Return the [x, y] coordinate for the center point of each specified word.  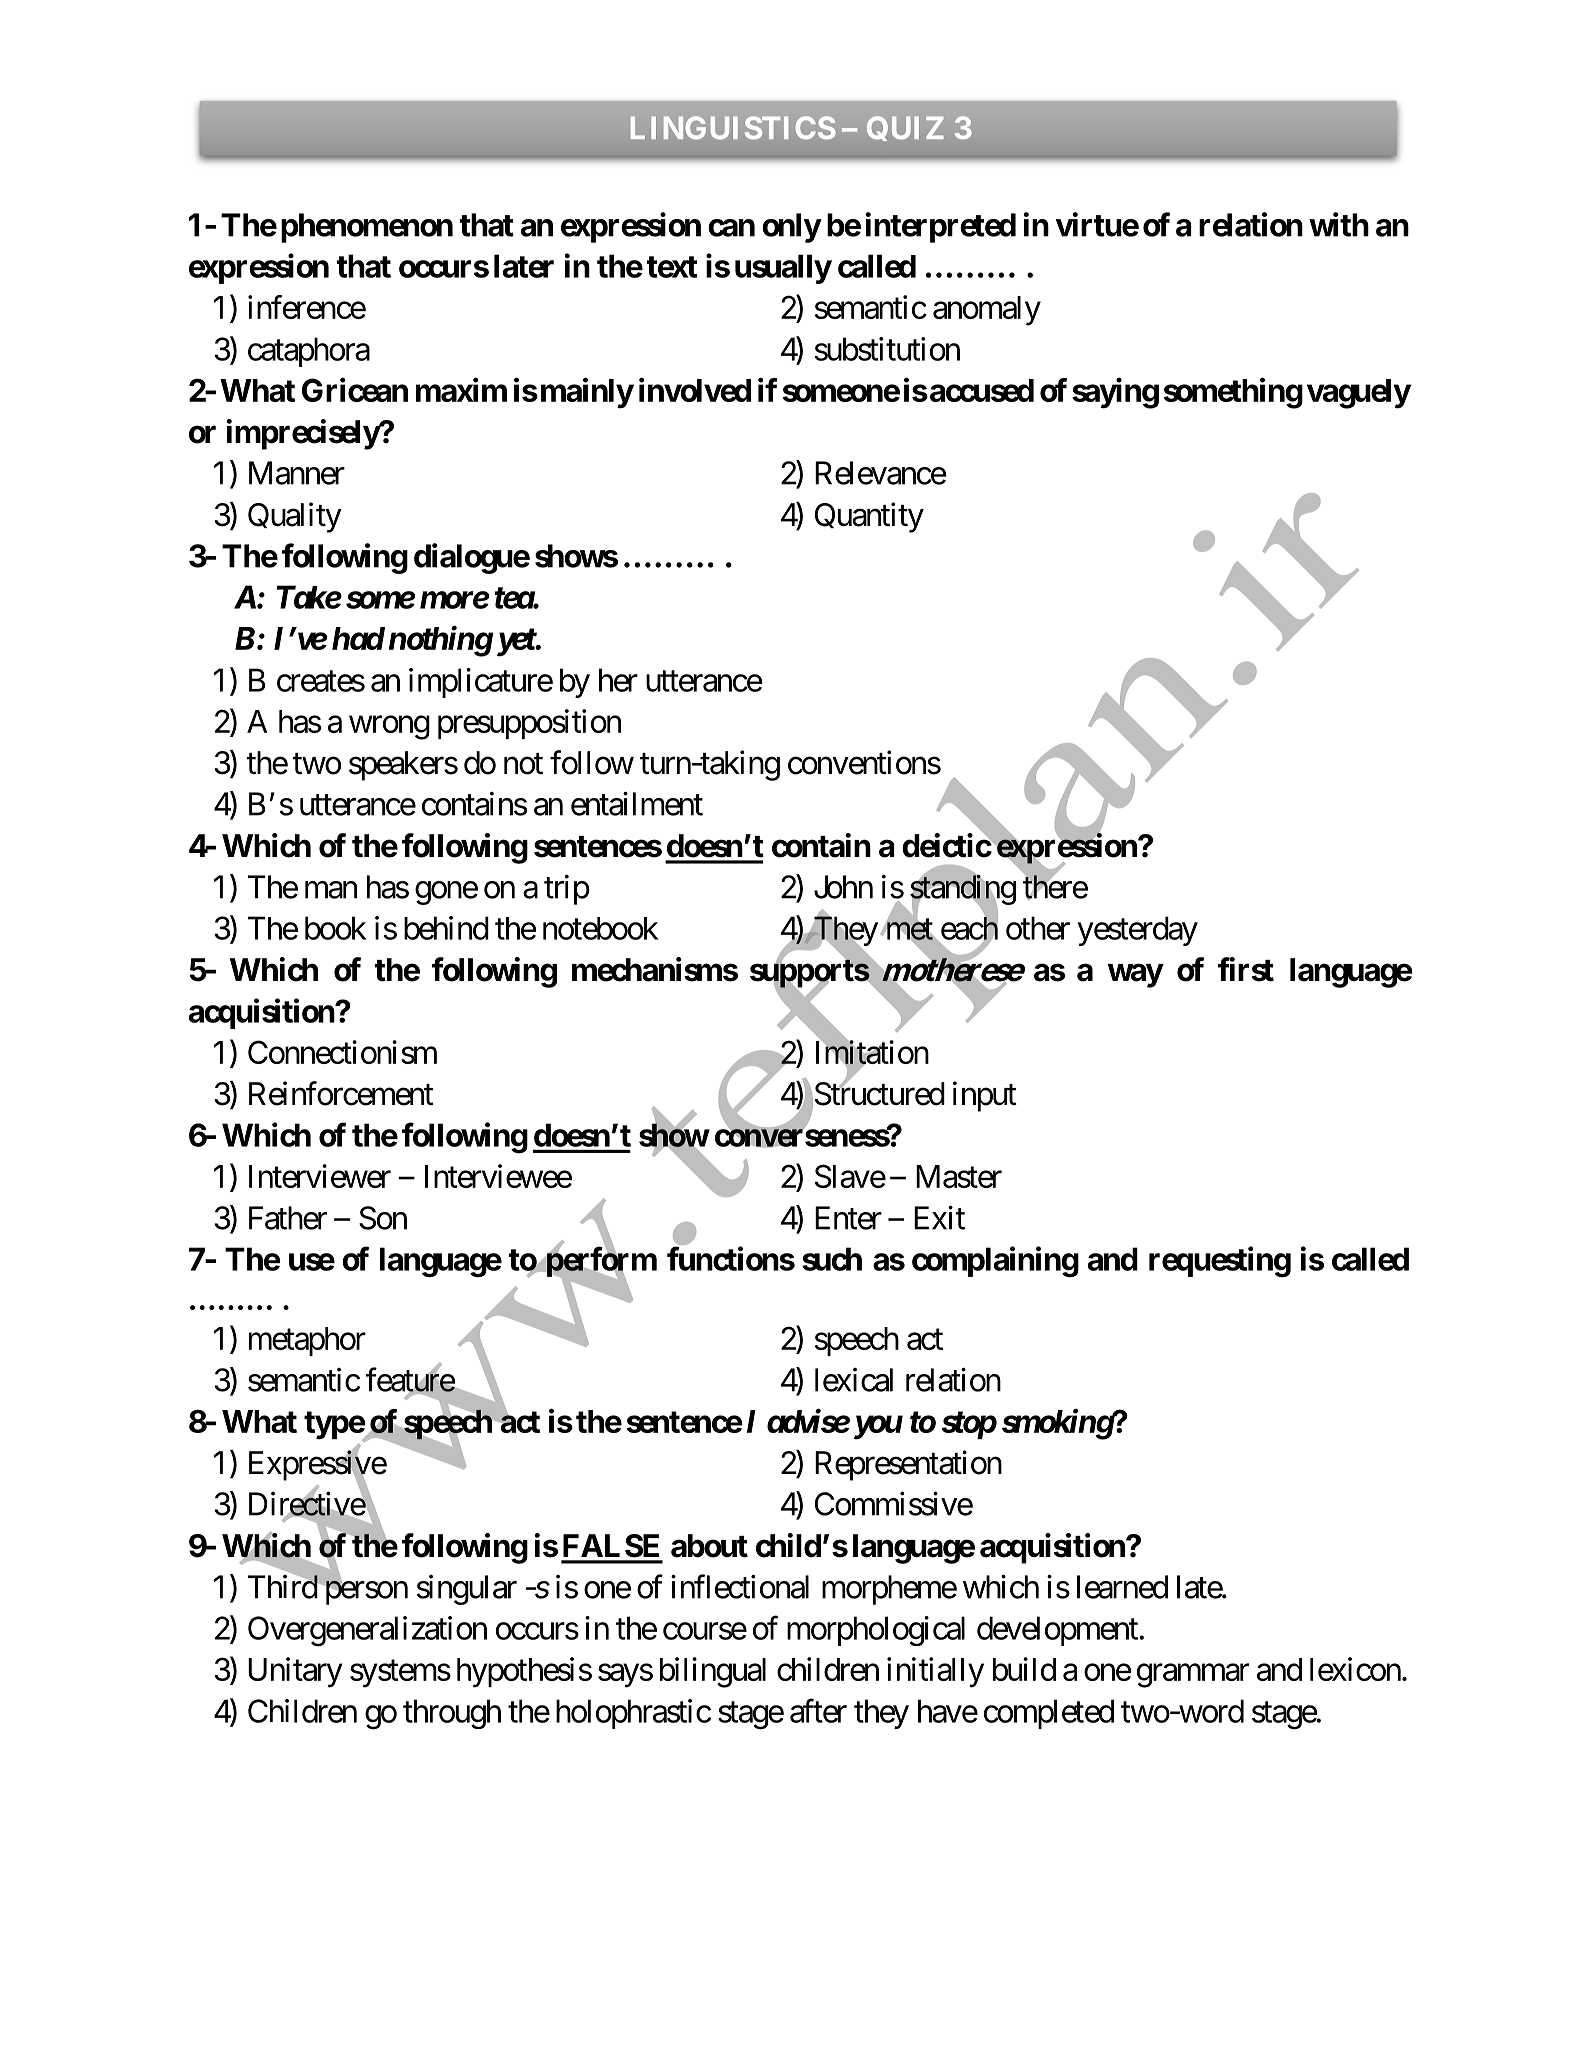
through [452, 1714]
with [1339, 224]
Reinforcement [341, 1093]
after [818, 1711]
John [843, 887]
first [1246, 969]
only [791, 228]
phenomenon [367, 228]
